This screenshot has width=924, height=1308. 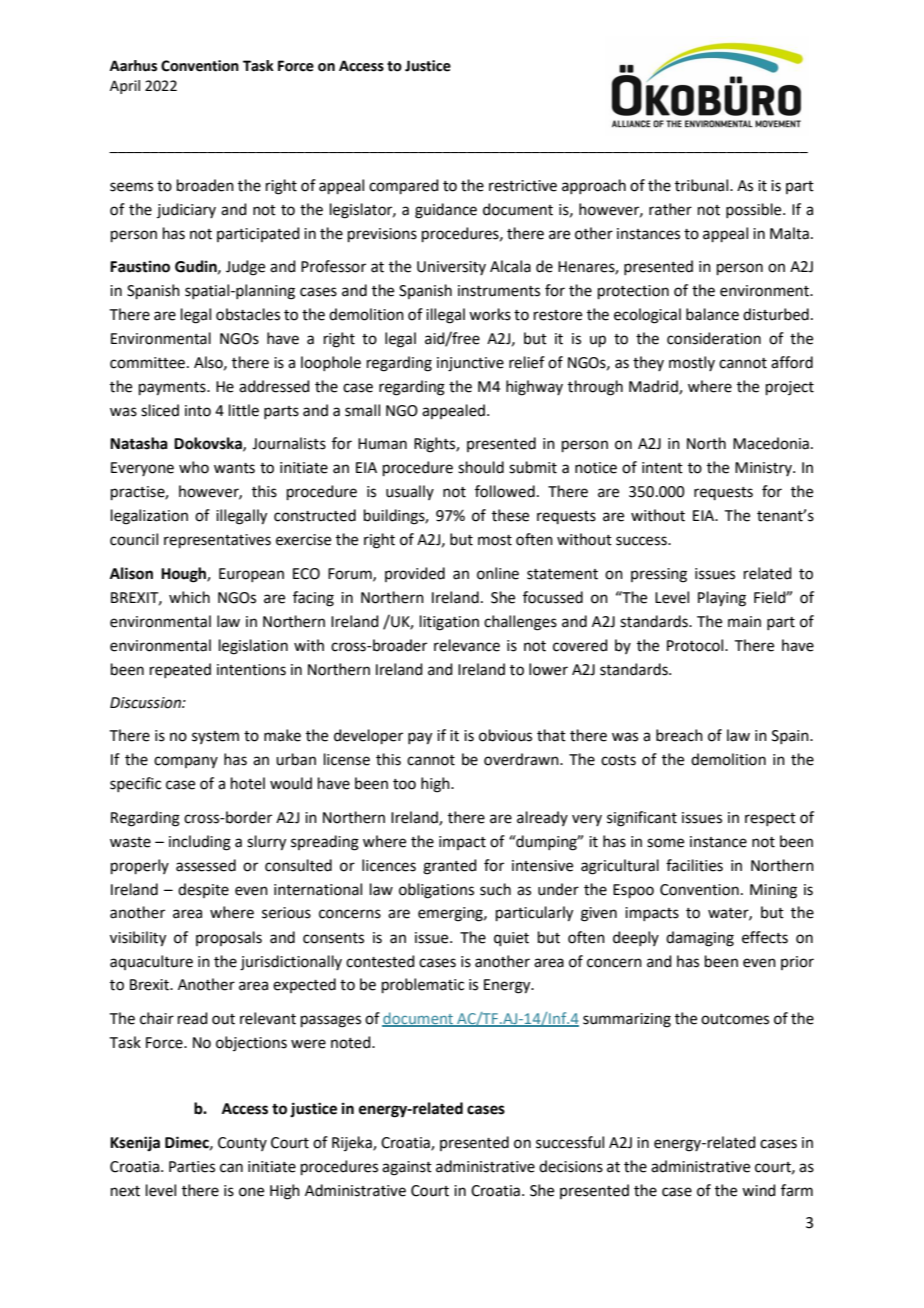 I want to click on tribunal, so click(x=703, y=185).
